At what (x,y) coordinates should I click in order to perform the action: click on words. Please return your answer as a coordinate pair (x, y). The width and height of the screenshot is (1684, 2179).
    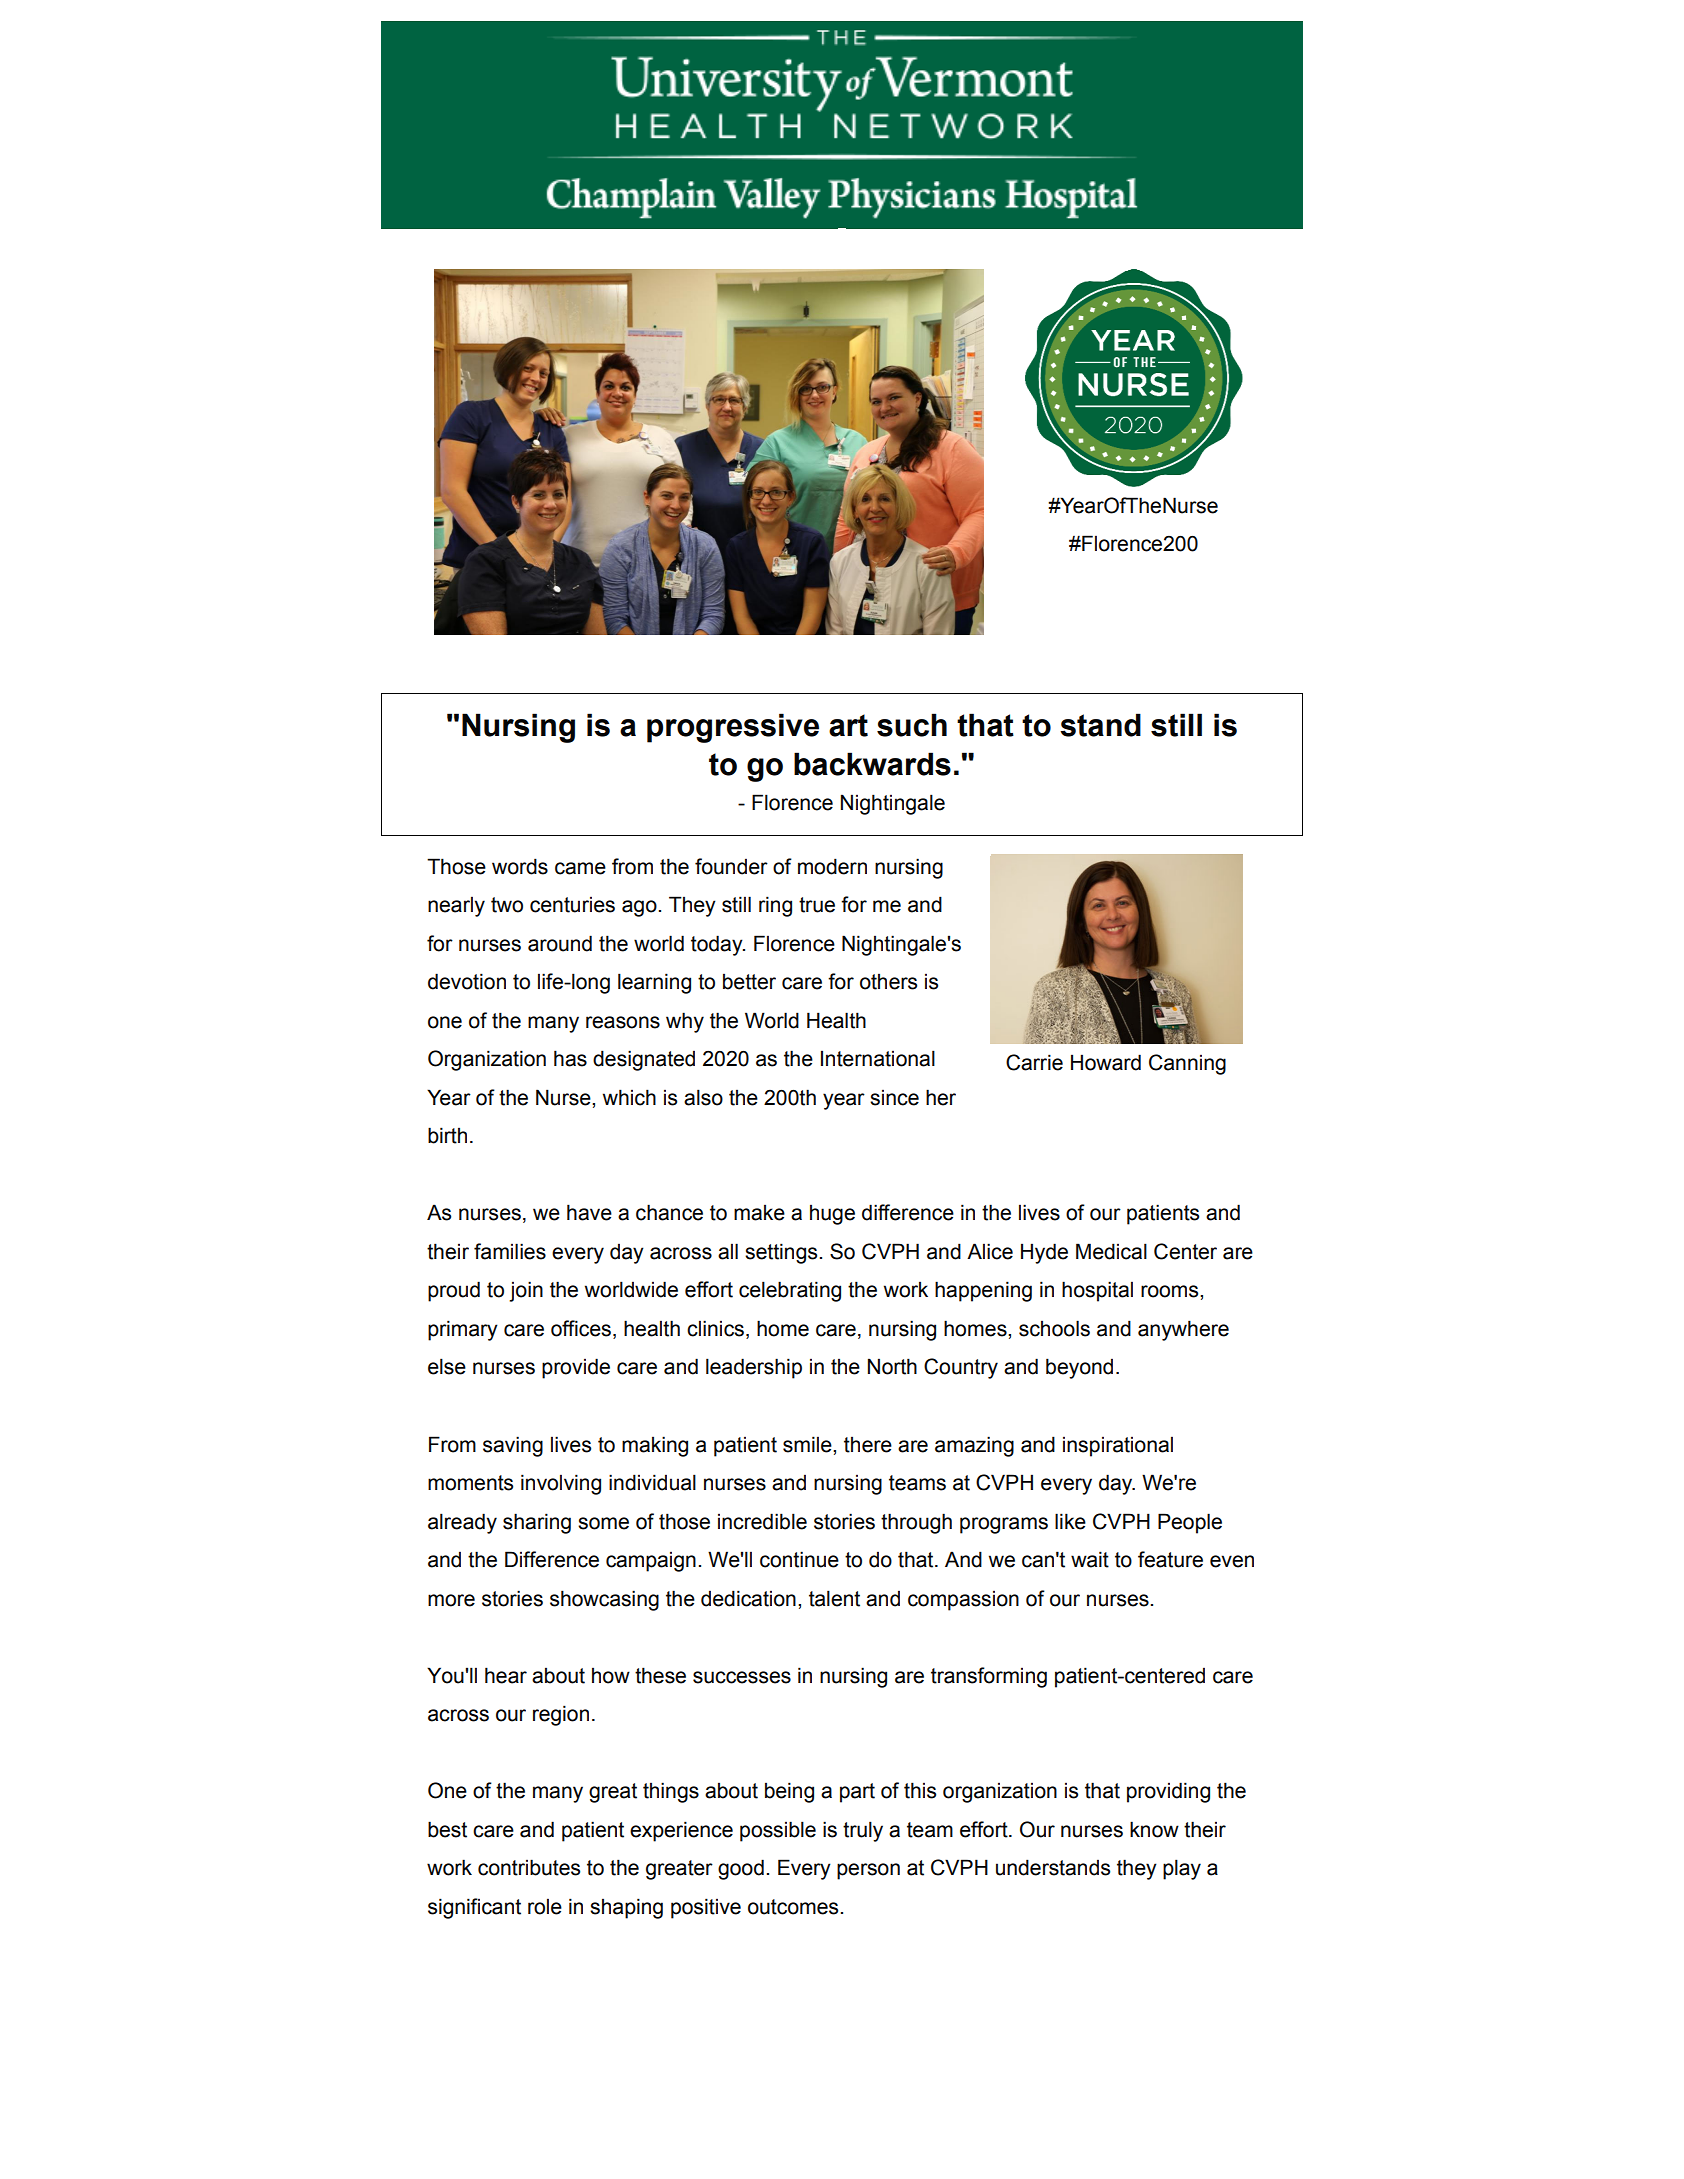
    Looking at the image, I should click on (520, 866).
